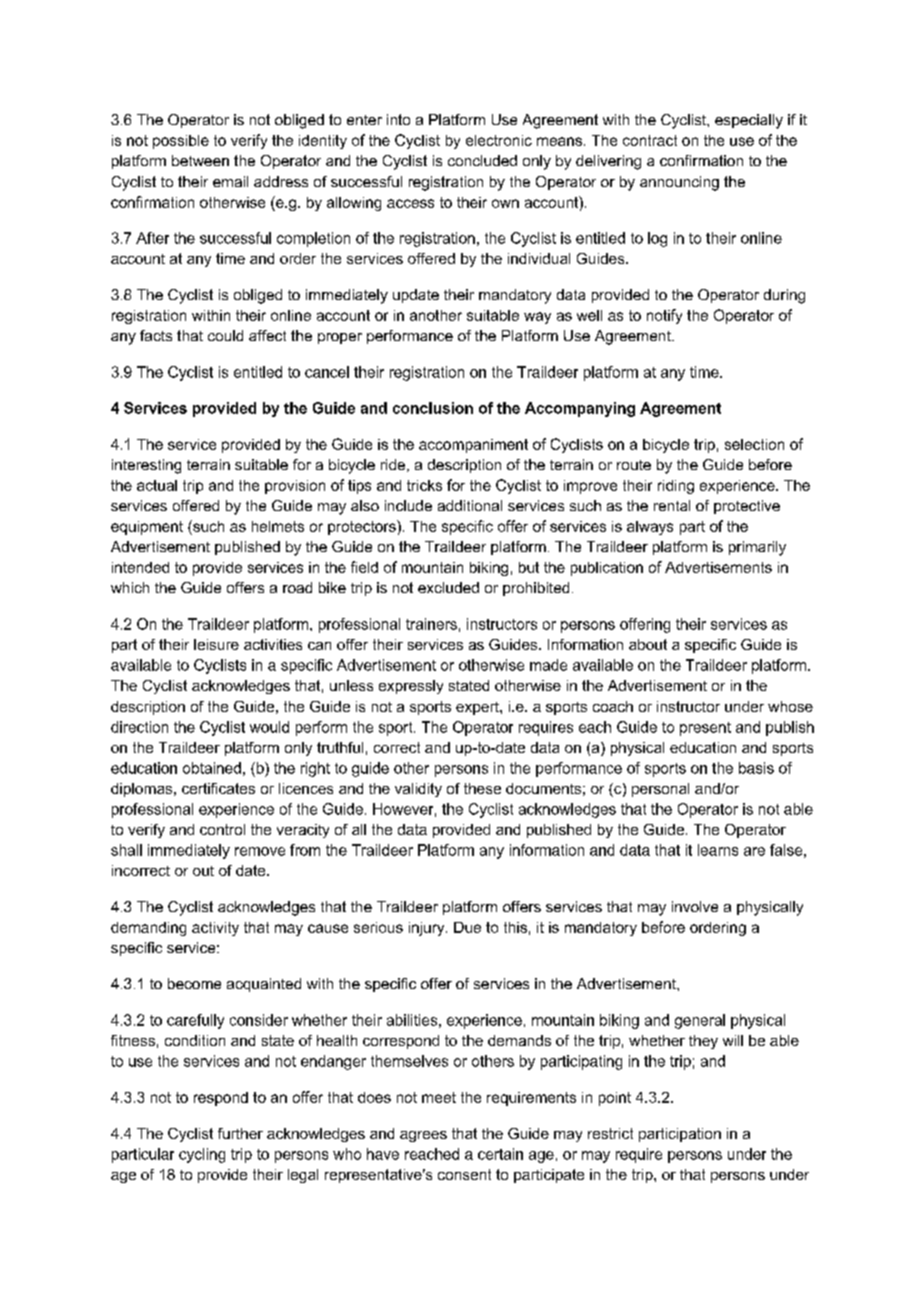 This screenshot has height=1308, width=924. What do you see at coordinates (200, 160) in the screenshot?
I see `between` at bounding box center [200, 160].
